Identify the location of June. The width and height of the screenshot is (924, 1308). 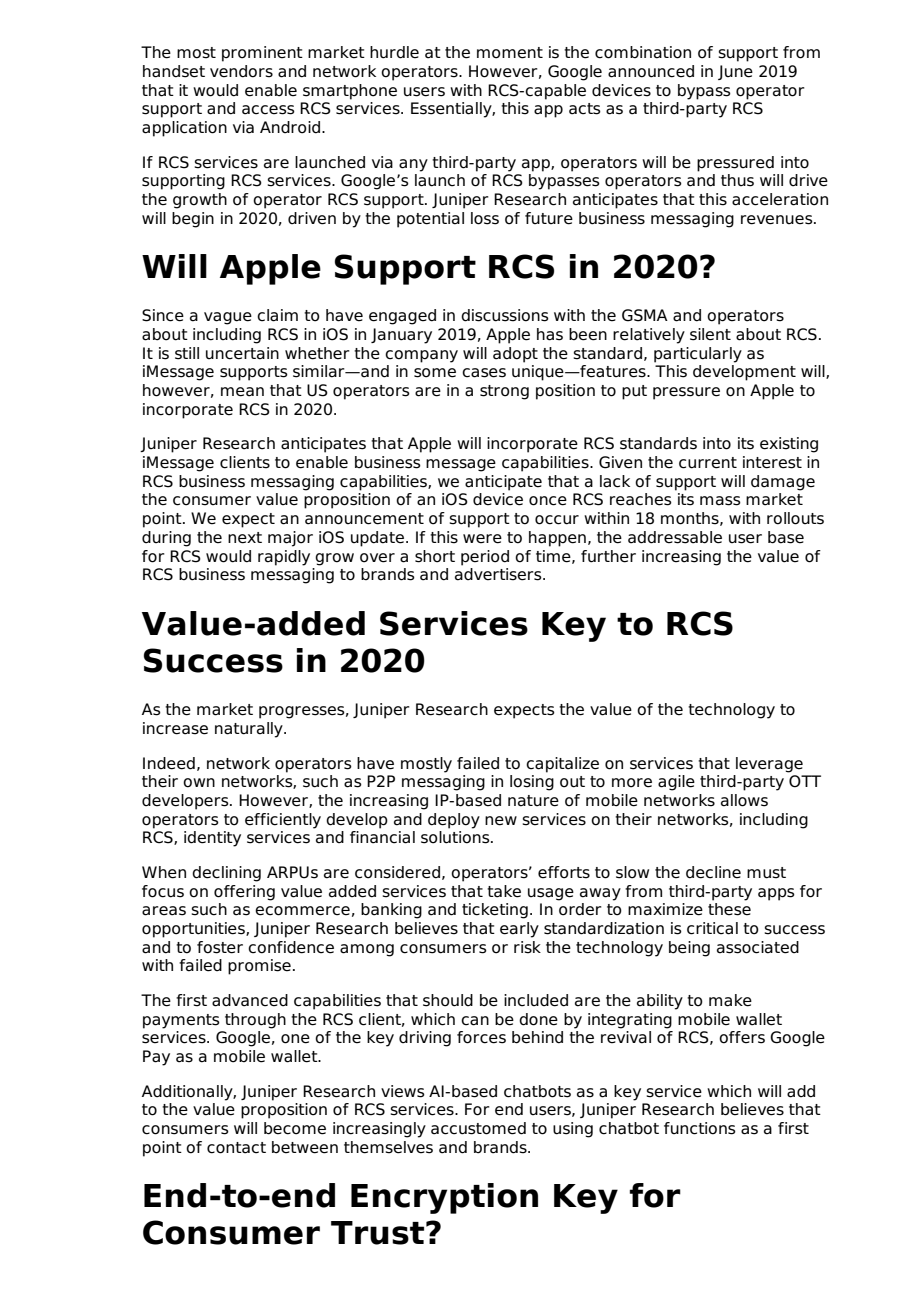
(735, 72).
